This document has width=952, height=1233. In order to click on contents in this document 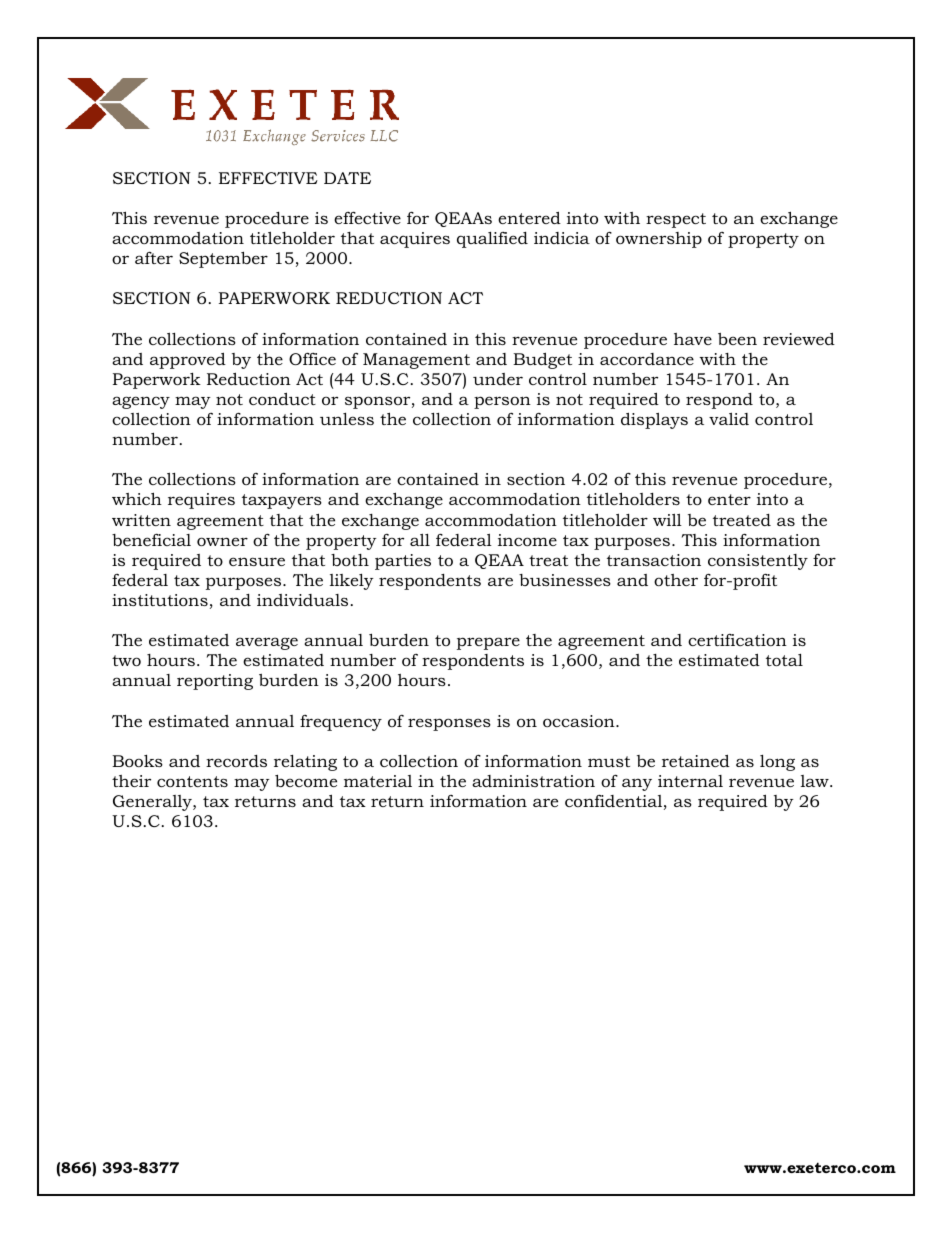, I will do `click(192, 781)`.
